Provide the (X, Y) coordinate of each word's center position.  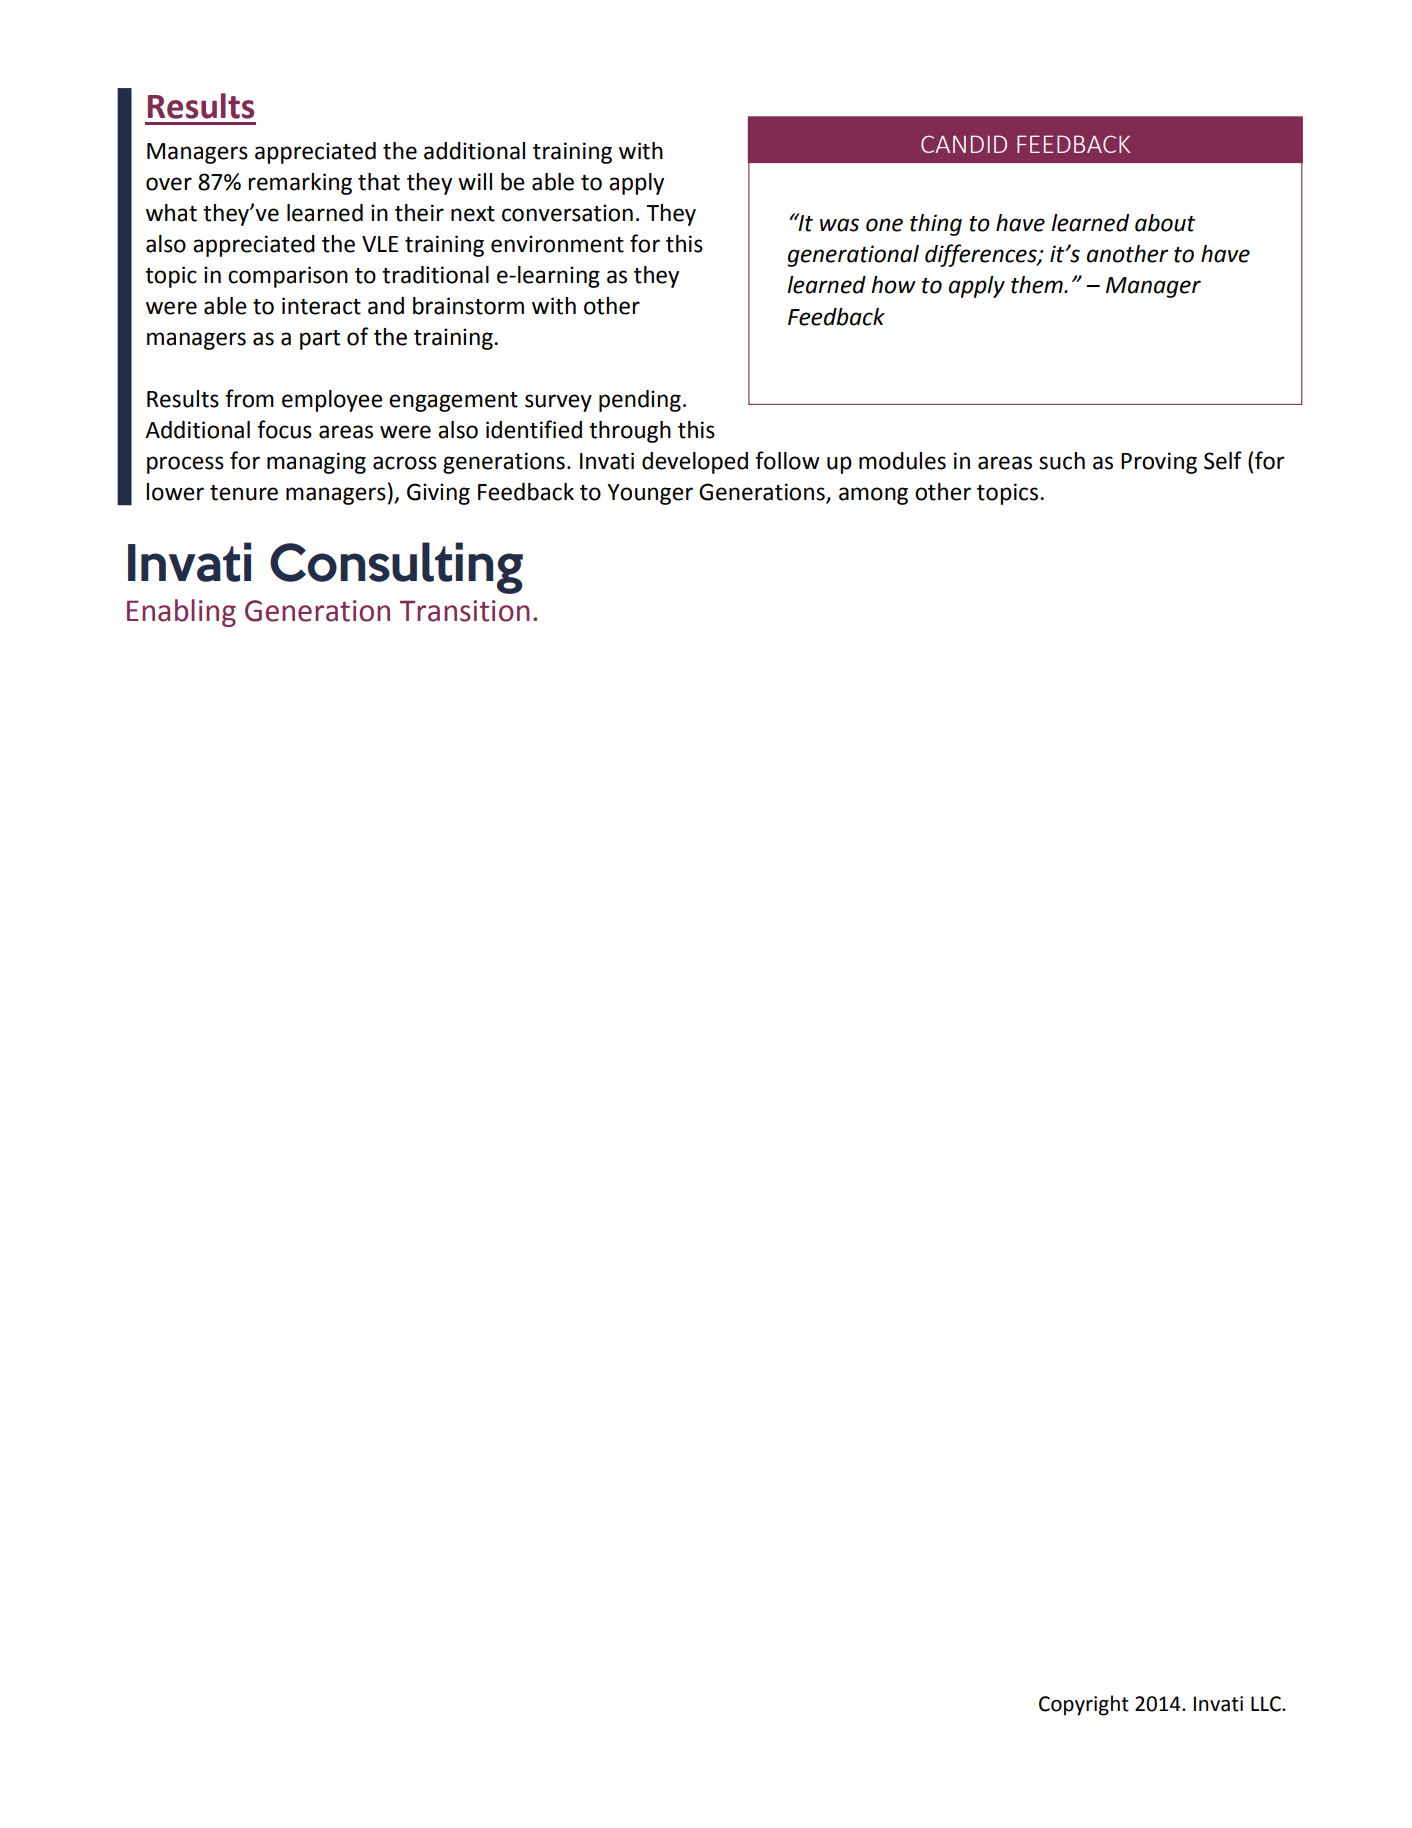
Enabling (181, 613)
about (1165, 223)
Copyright (1084, 1705)
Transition (465, 611)
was (839, 225)
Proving (1159, 463)
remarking (300, 184)
